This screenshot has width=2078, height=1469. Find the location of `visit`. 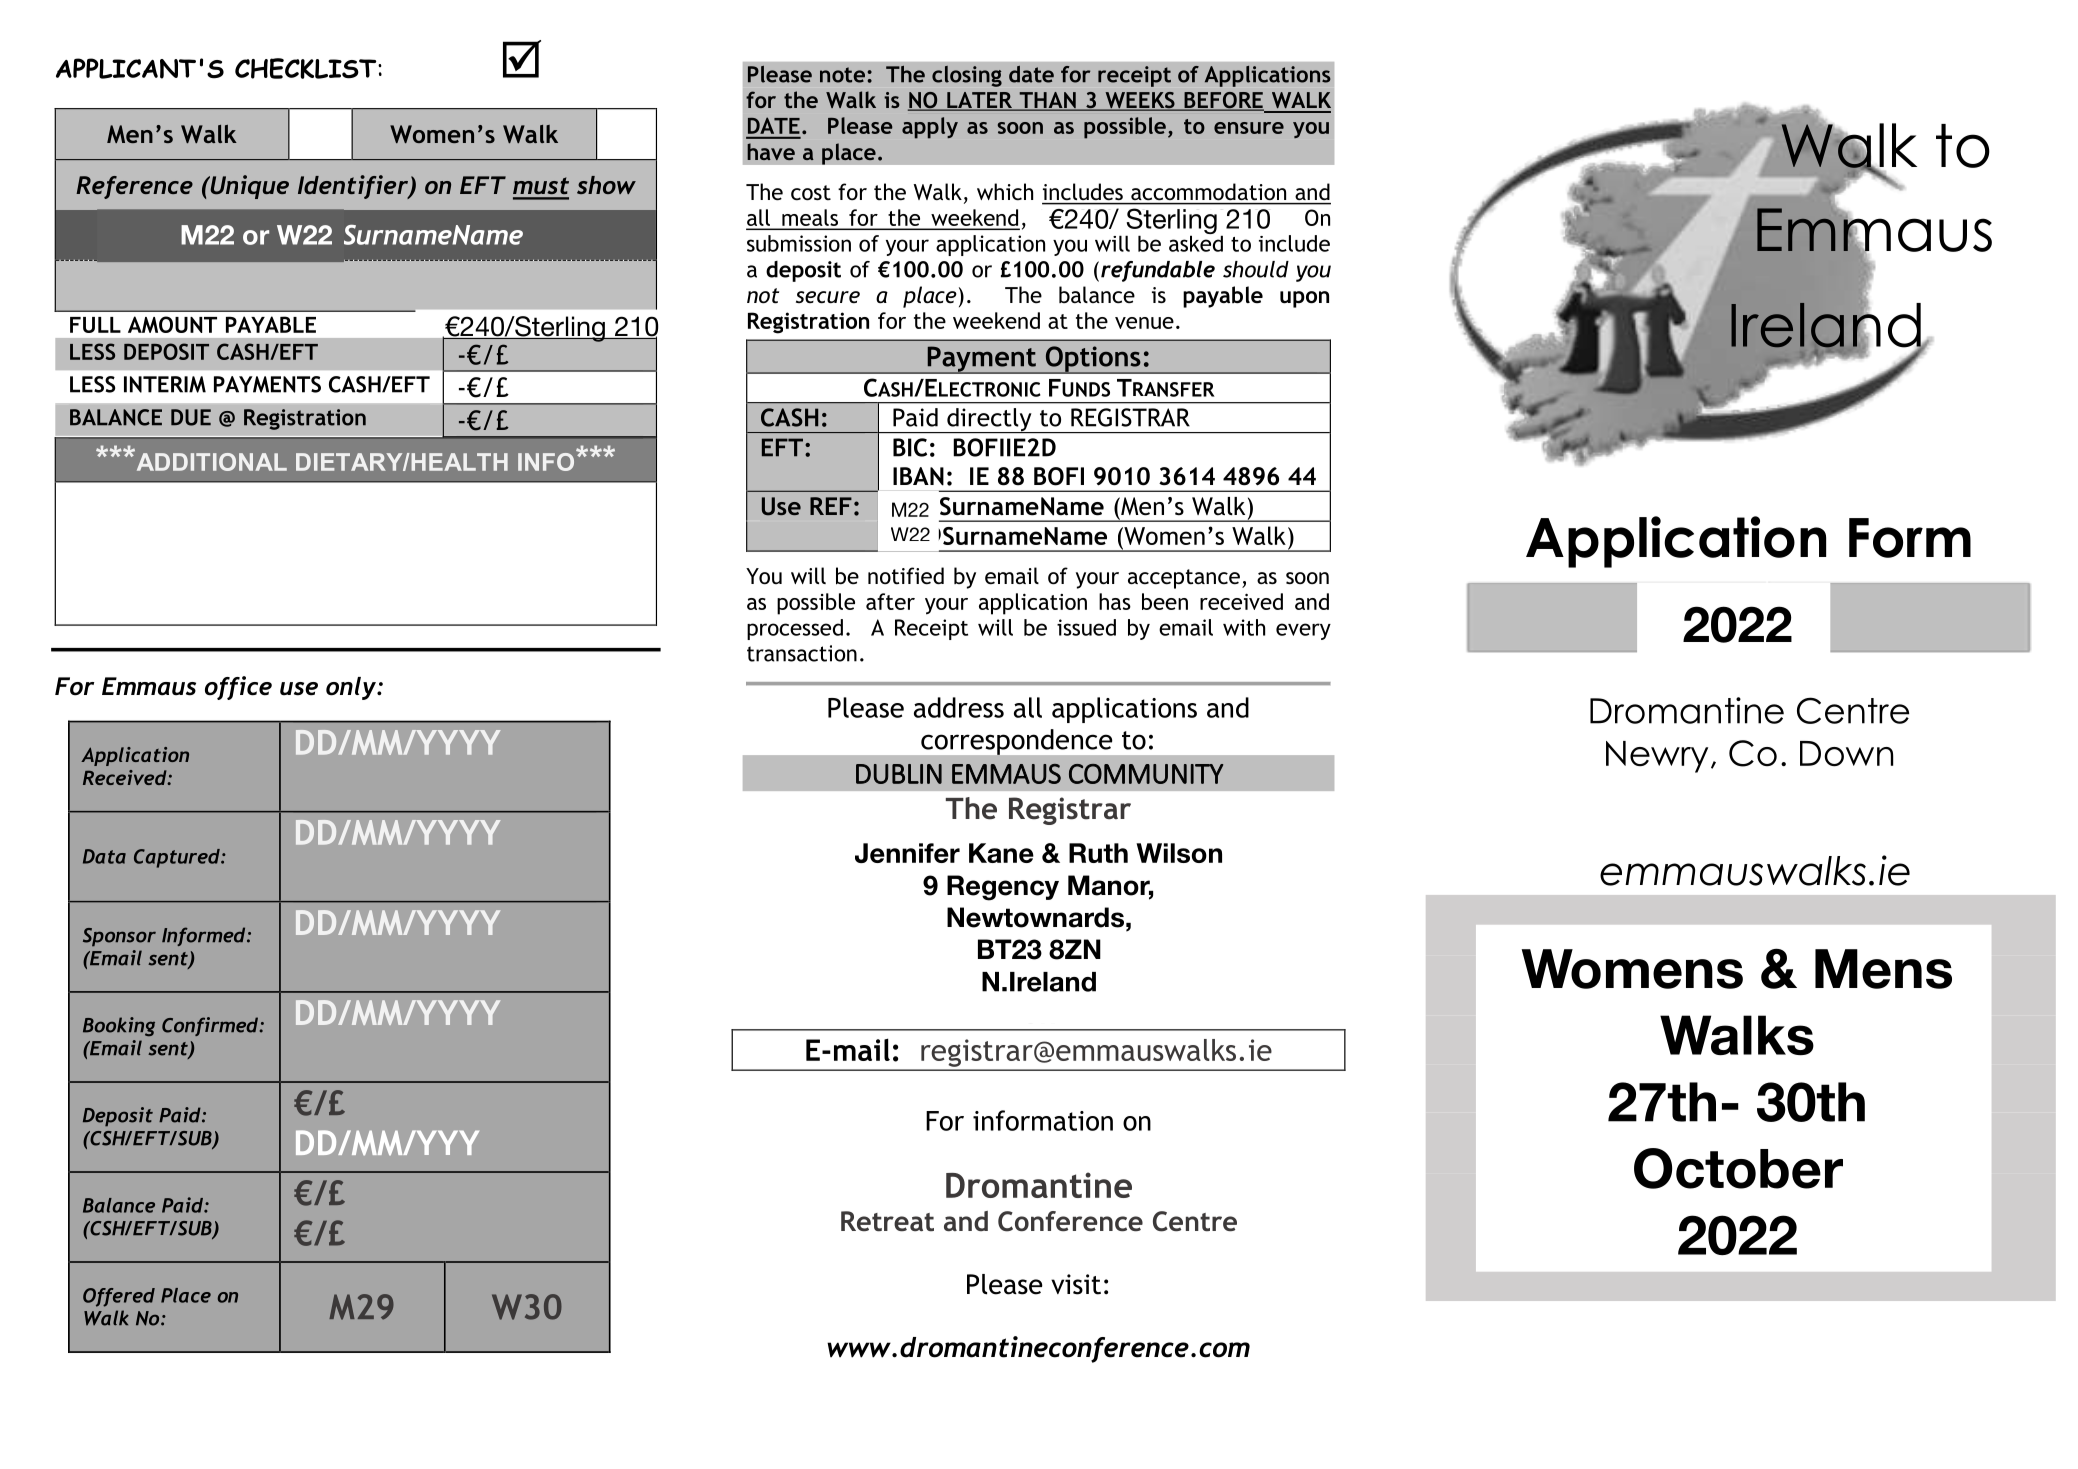

visit is located at coordinates (1076, 1284).
